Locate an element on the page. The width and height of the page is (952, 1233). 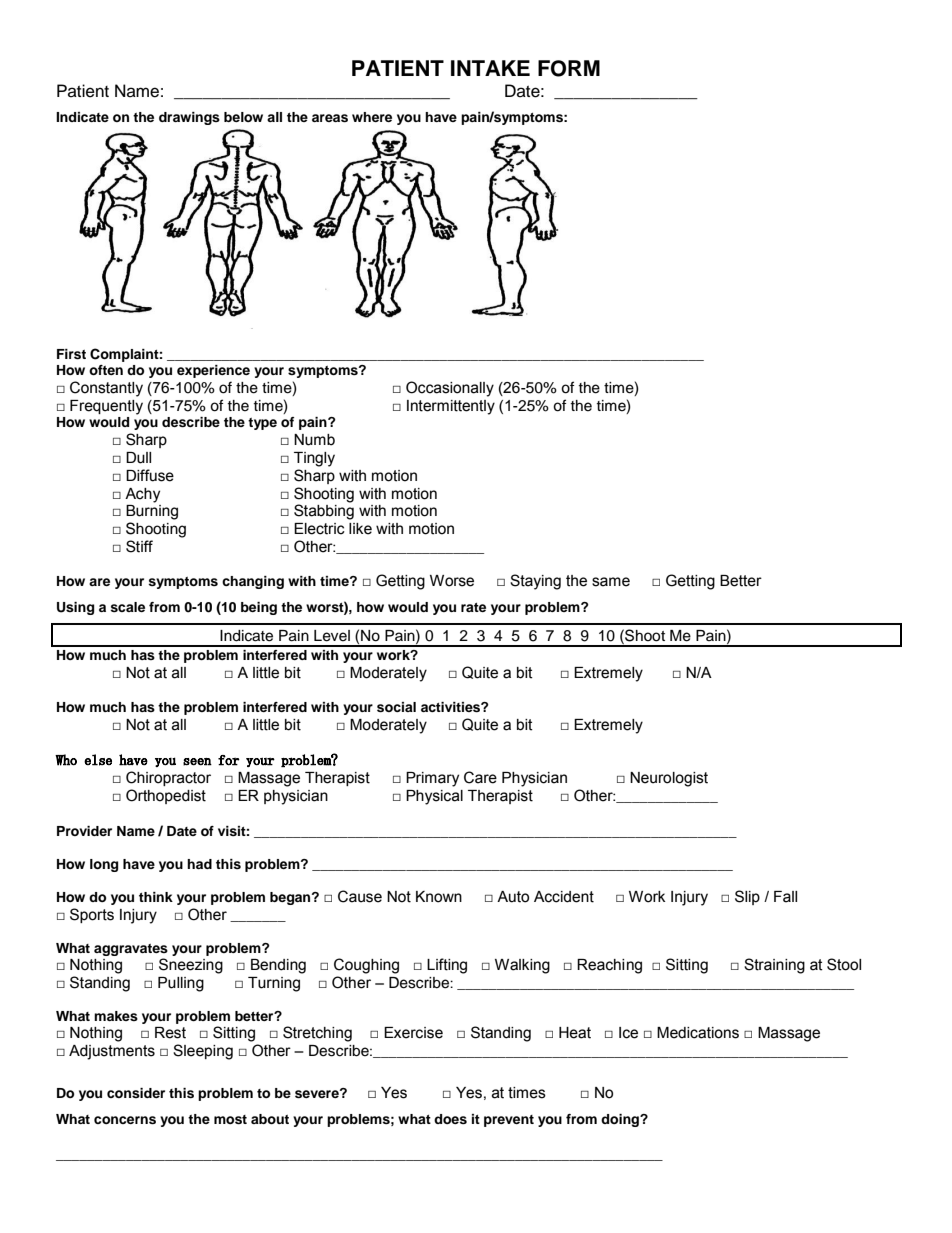
Worse is located at coordinates (452, 581).
